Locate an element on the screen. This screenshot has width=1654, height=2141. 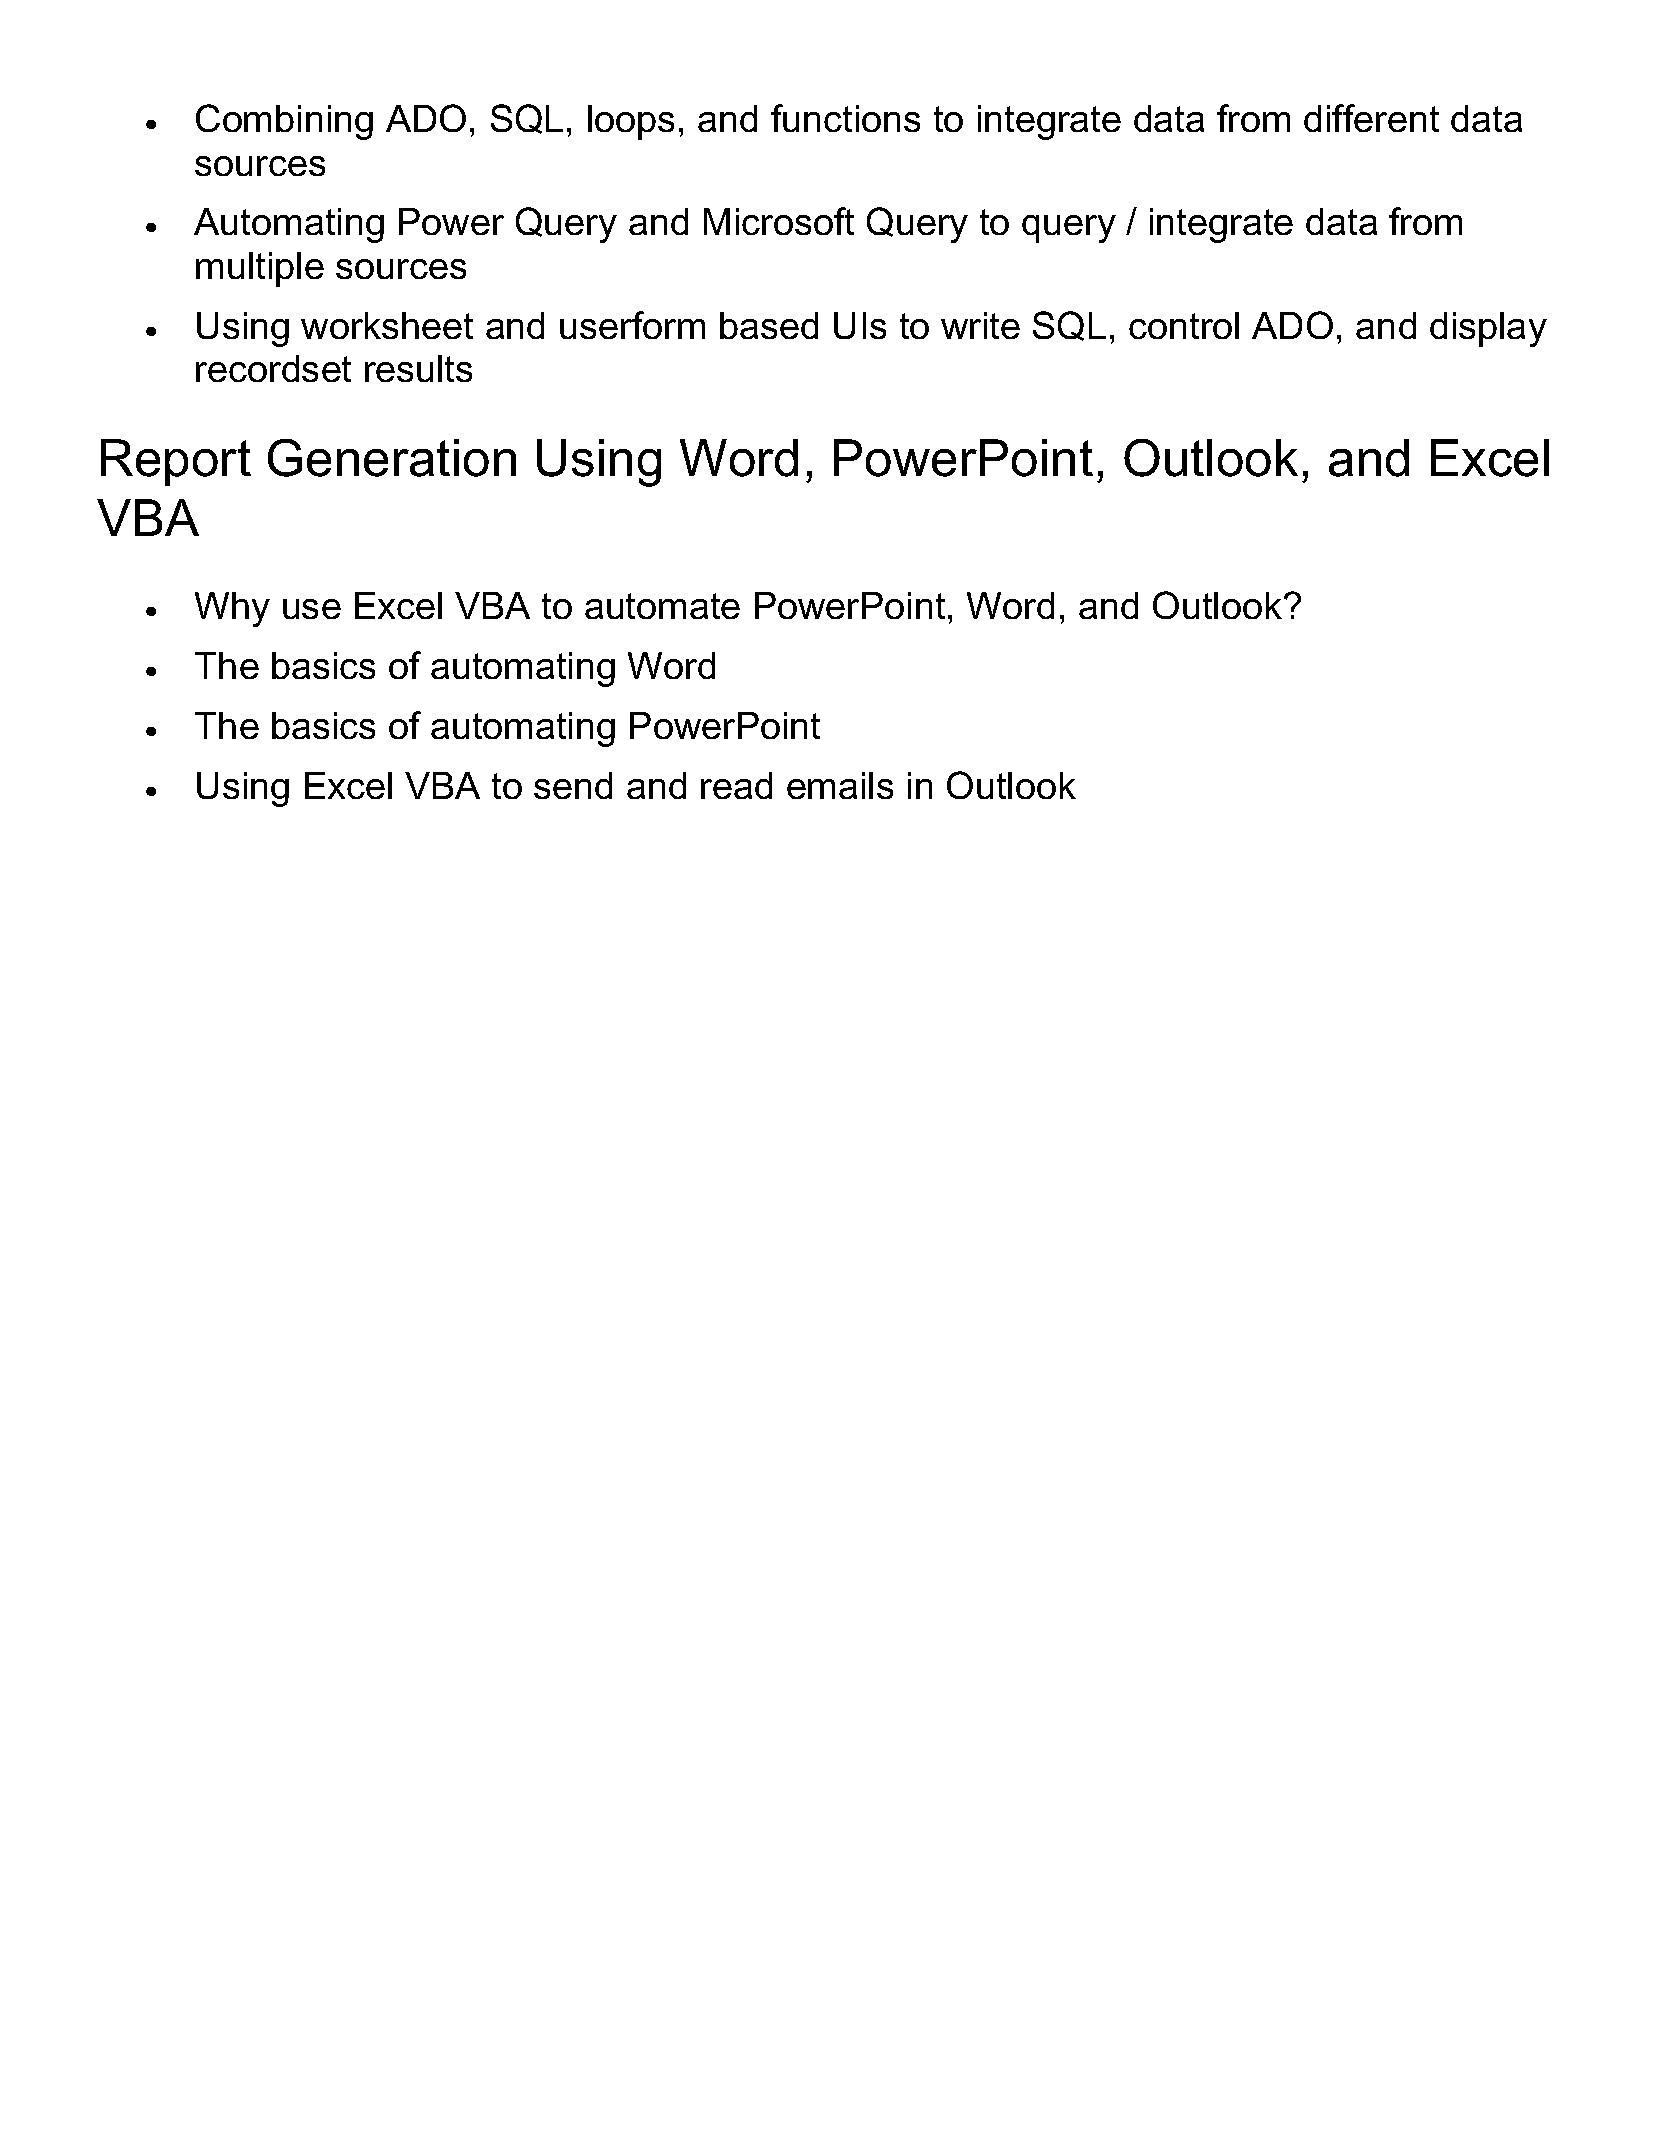
functions is located at coordinates (845, 118).
